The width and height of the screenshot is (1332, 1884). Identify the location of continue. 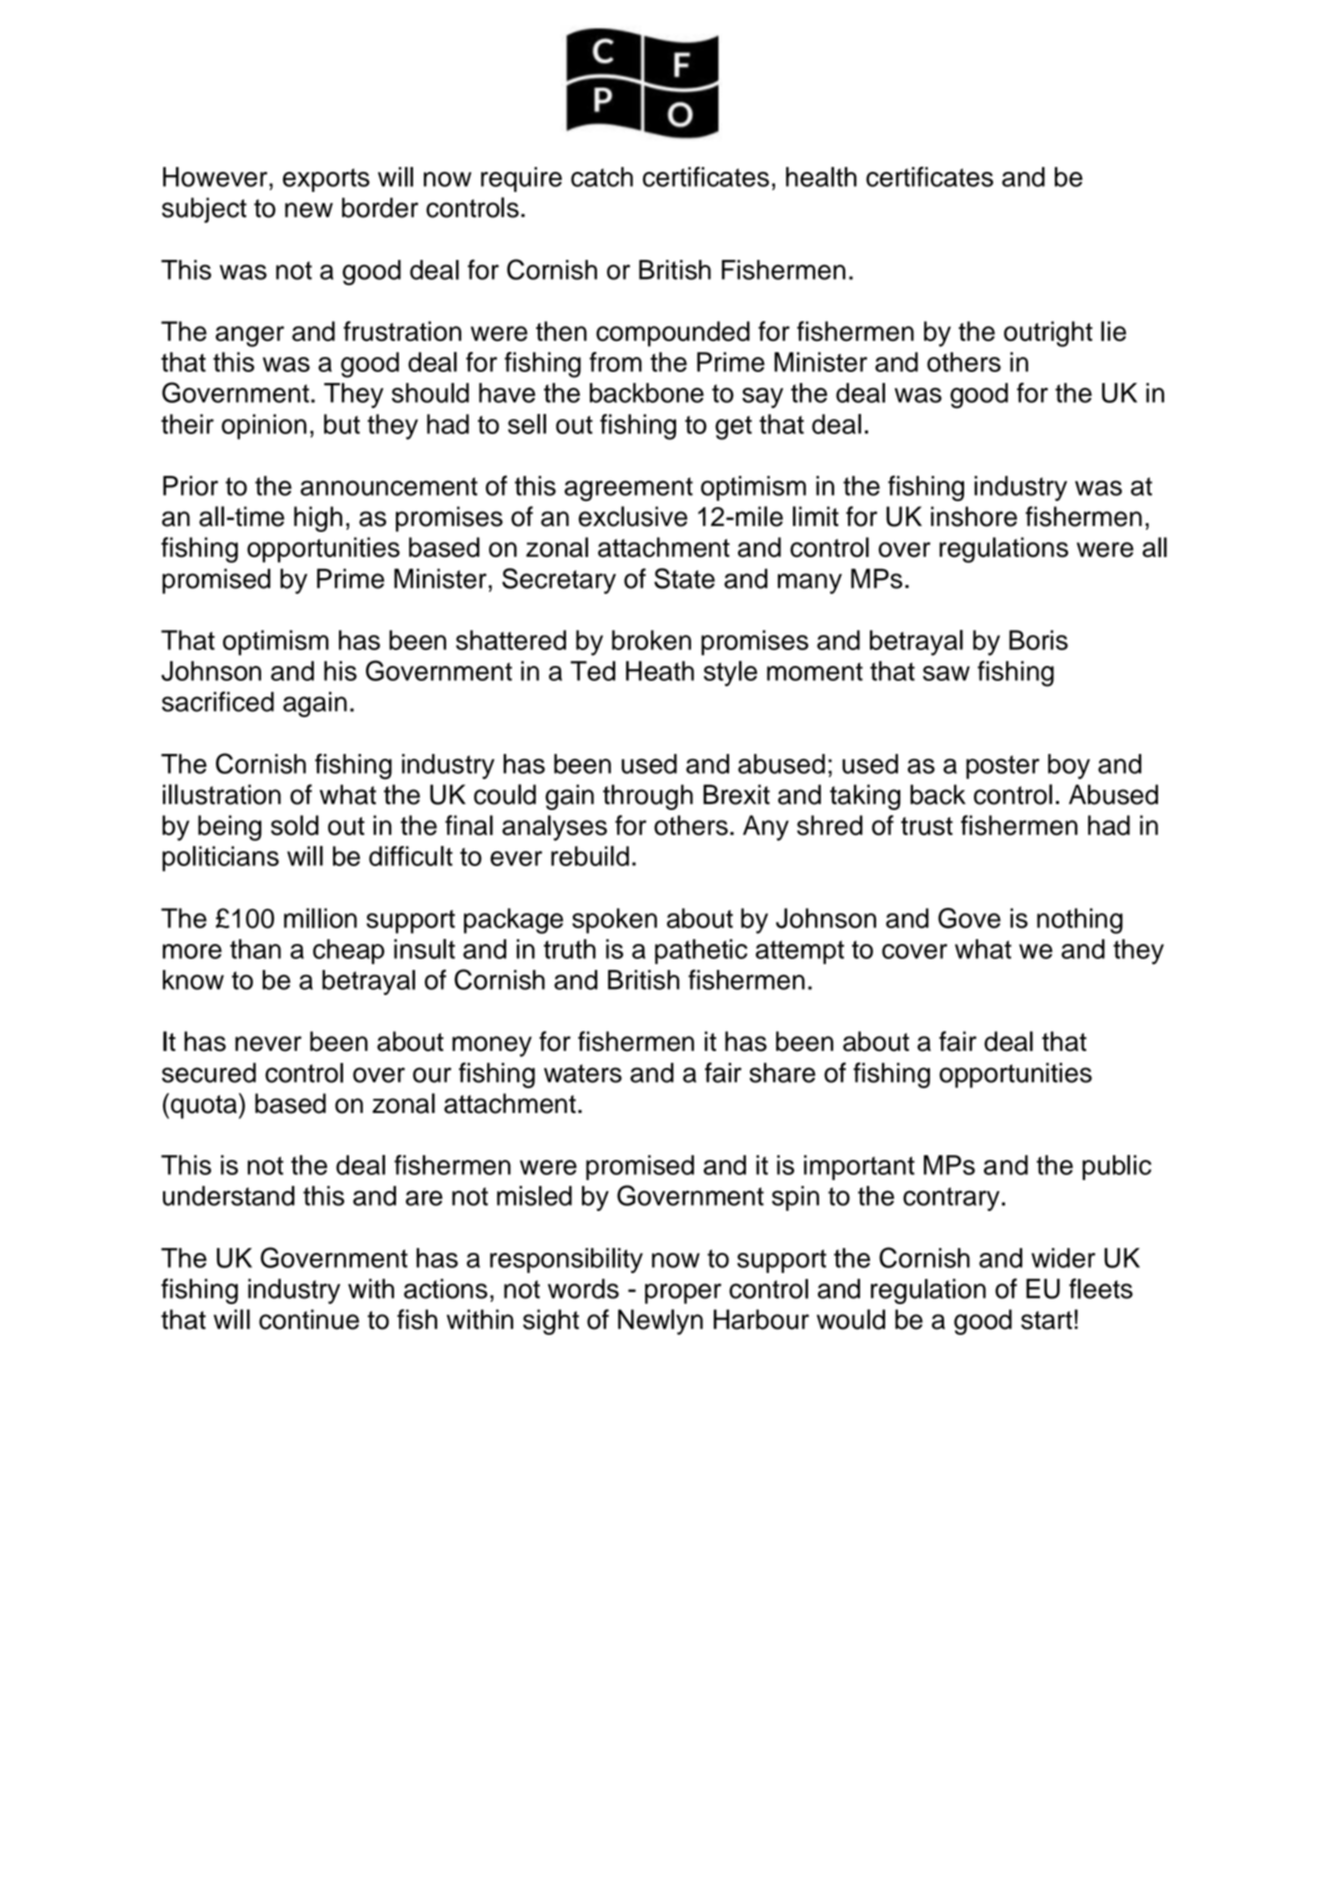
(309, 1319).
